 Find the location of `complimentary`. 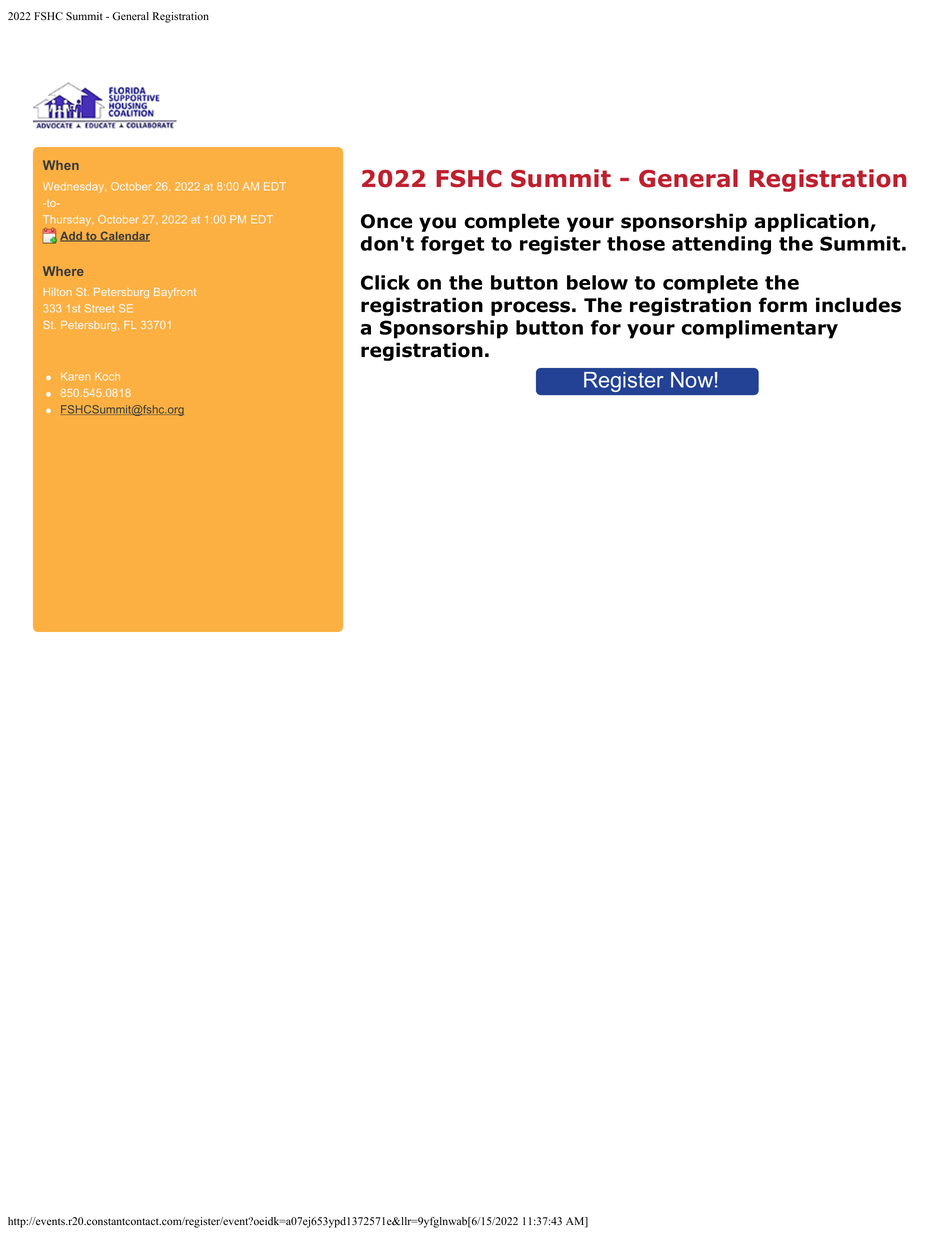

complimentary is located at coordinates (759, 329).
